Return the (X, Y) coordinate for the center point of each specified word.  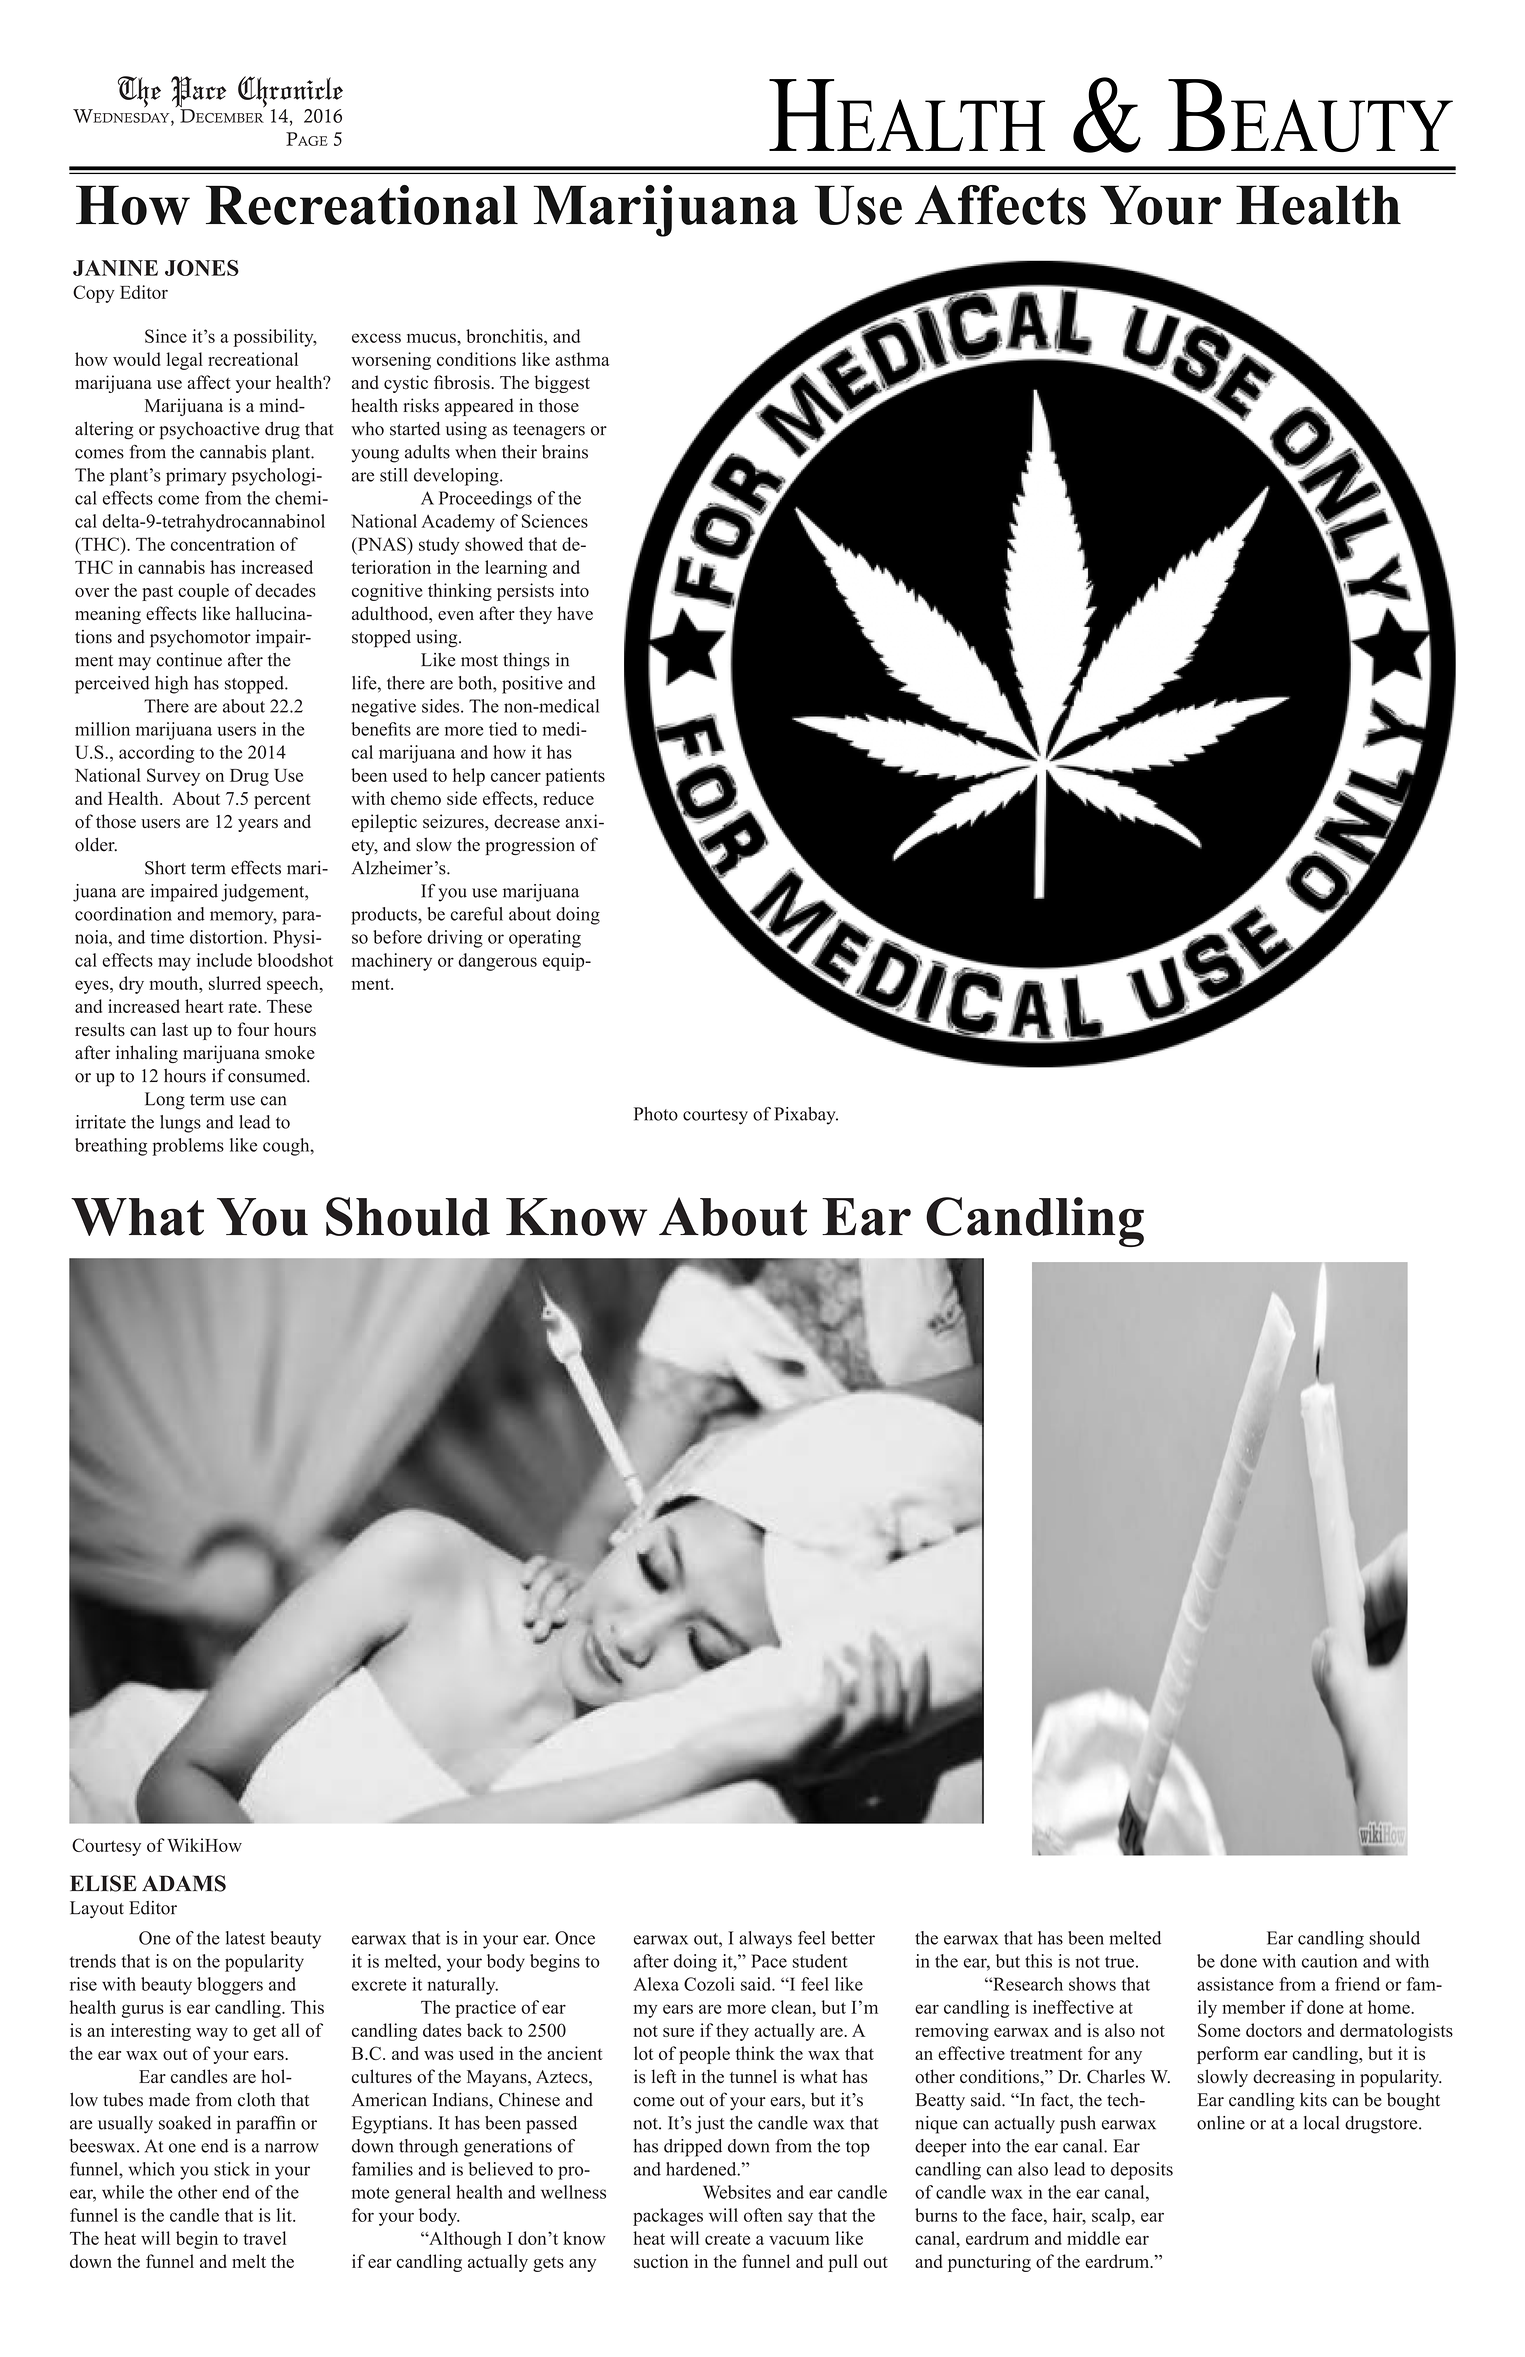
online (1221, 2123)
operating (545, 939)
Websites (737, 2192)
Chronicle (290, 93)
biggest (562, 384)
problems (188, 1147)
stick (232, 2169)
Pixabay (806, 1116)
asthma (582, 359)
